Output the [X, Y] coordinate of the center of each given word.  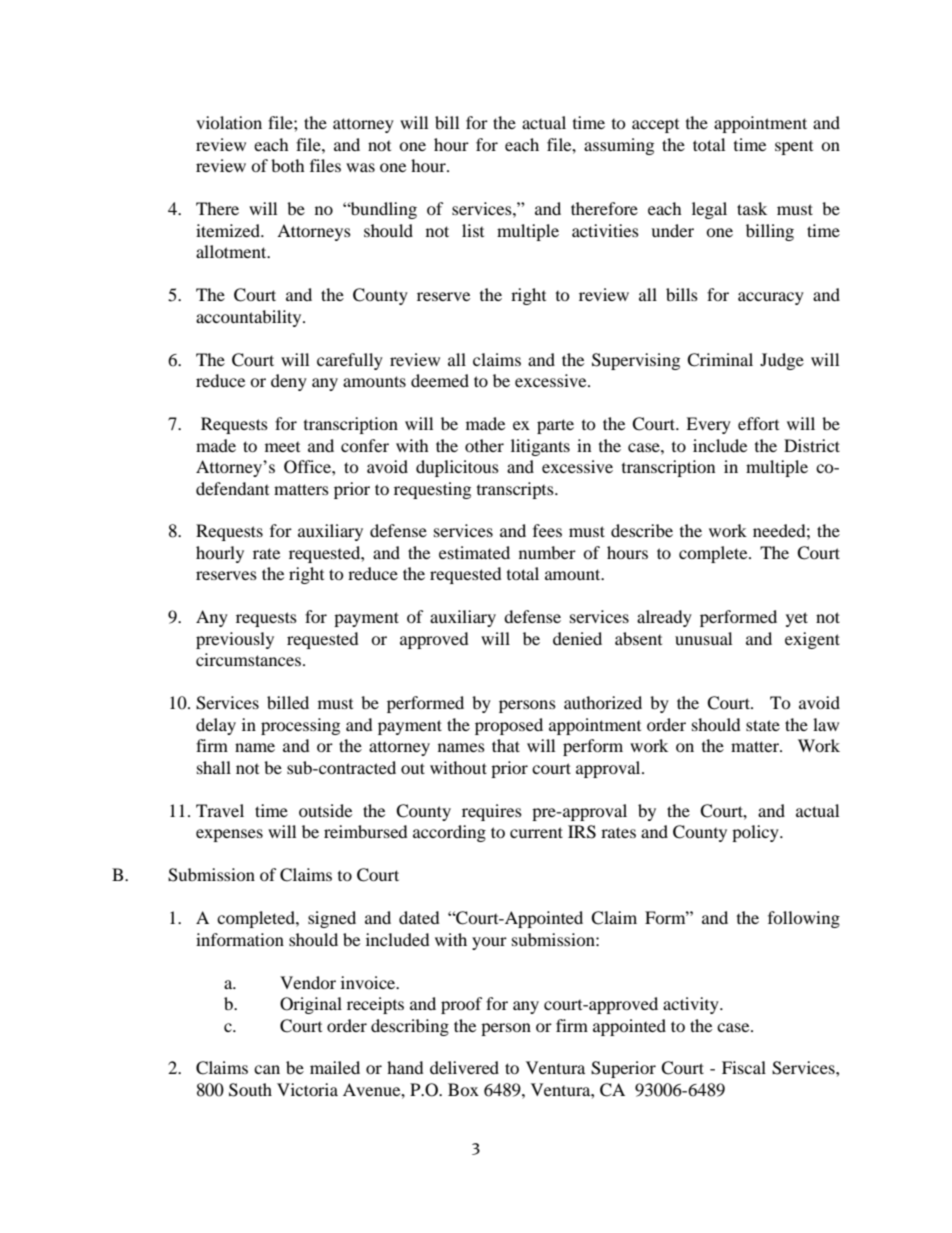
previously [235, 640]
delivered [464, 1067]
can [267, 1069]
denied [577, 638]
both [288, 165]
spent [794, 148]
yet [797, 619]
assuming [619, 146]
